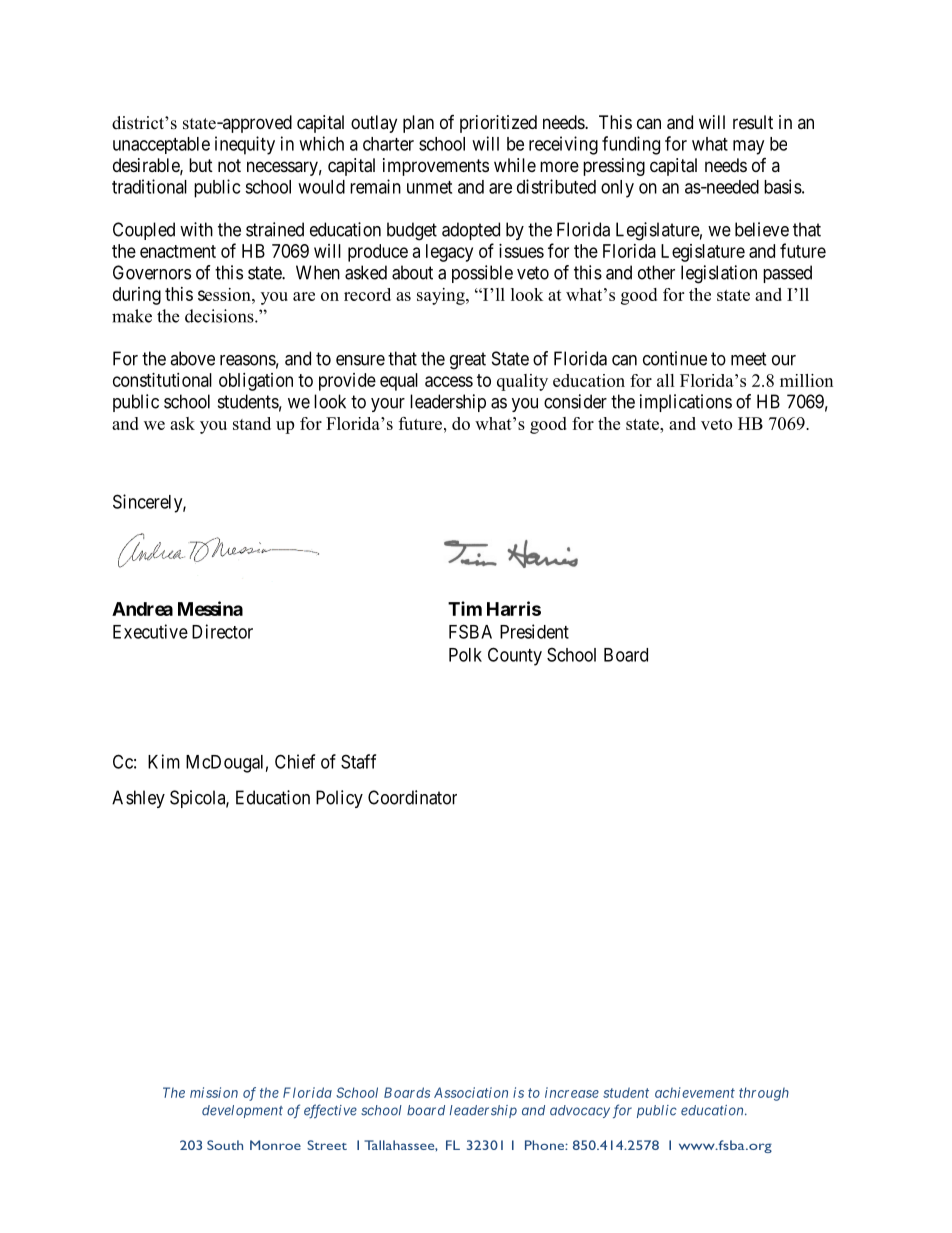  What do you see at coordinates (214, 1092) in the screenshot?
I see `mission` at bounding box center [214, 1092].
